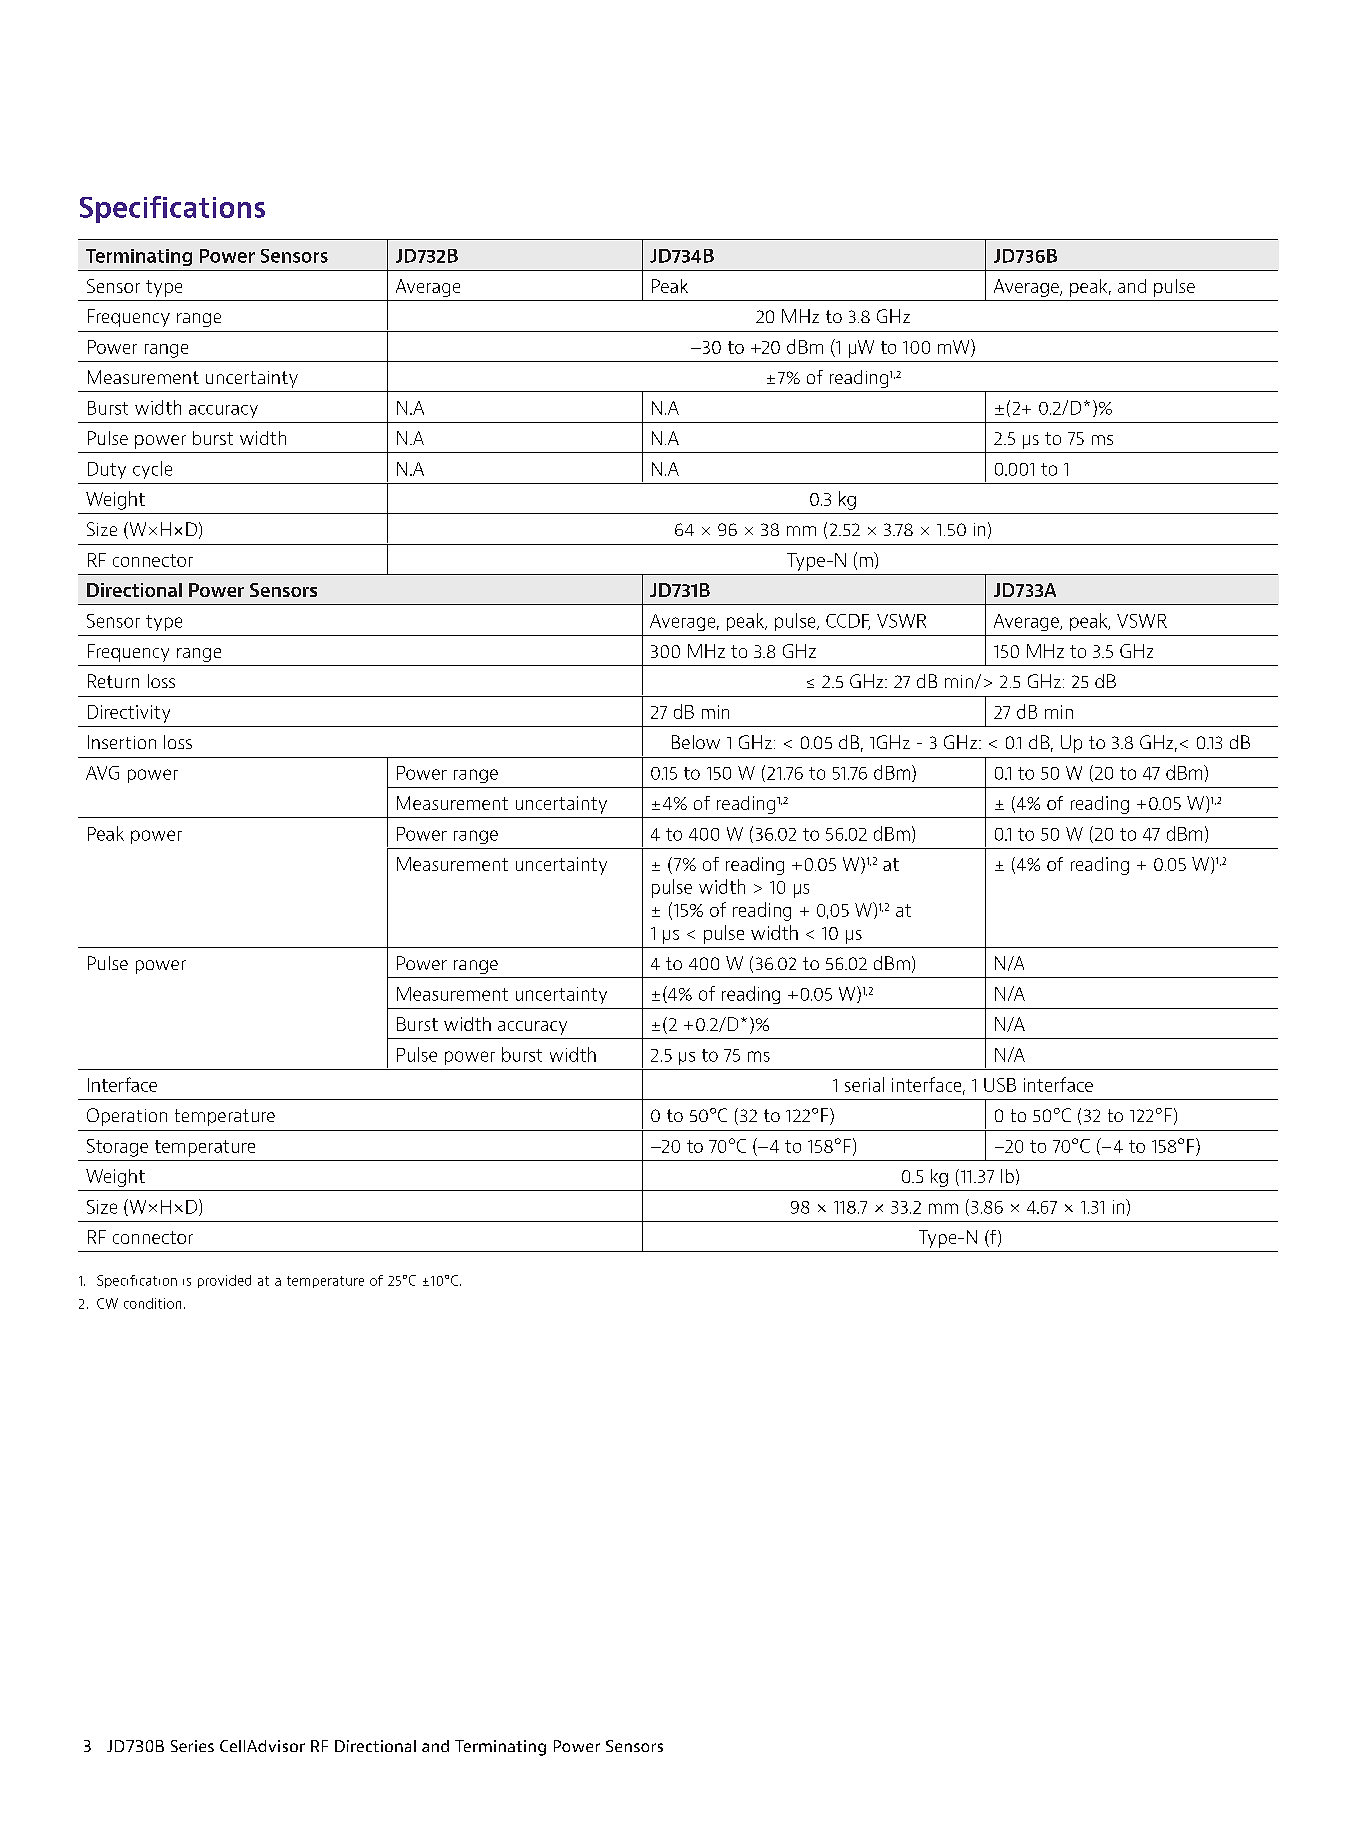 Image resolution: width=1366 pixels, height=1822 pixels. What do you see at coordinates (129, 714) in the image?
I see `Directivity` at bounding box center [129, 714].
